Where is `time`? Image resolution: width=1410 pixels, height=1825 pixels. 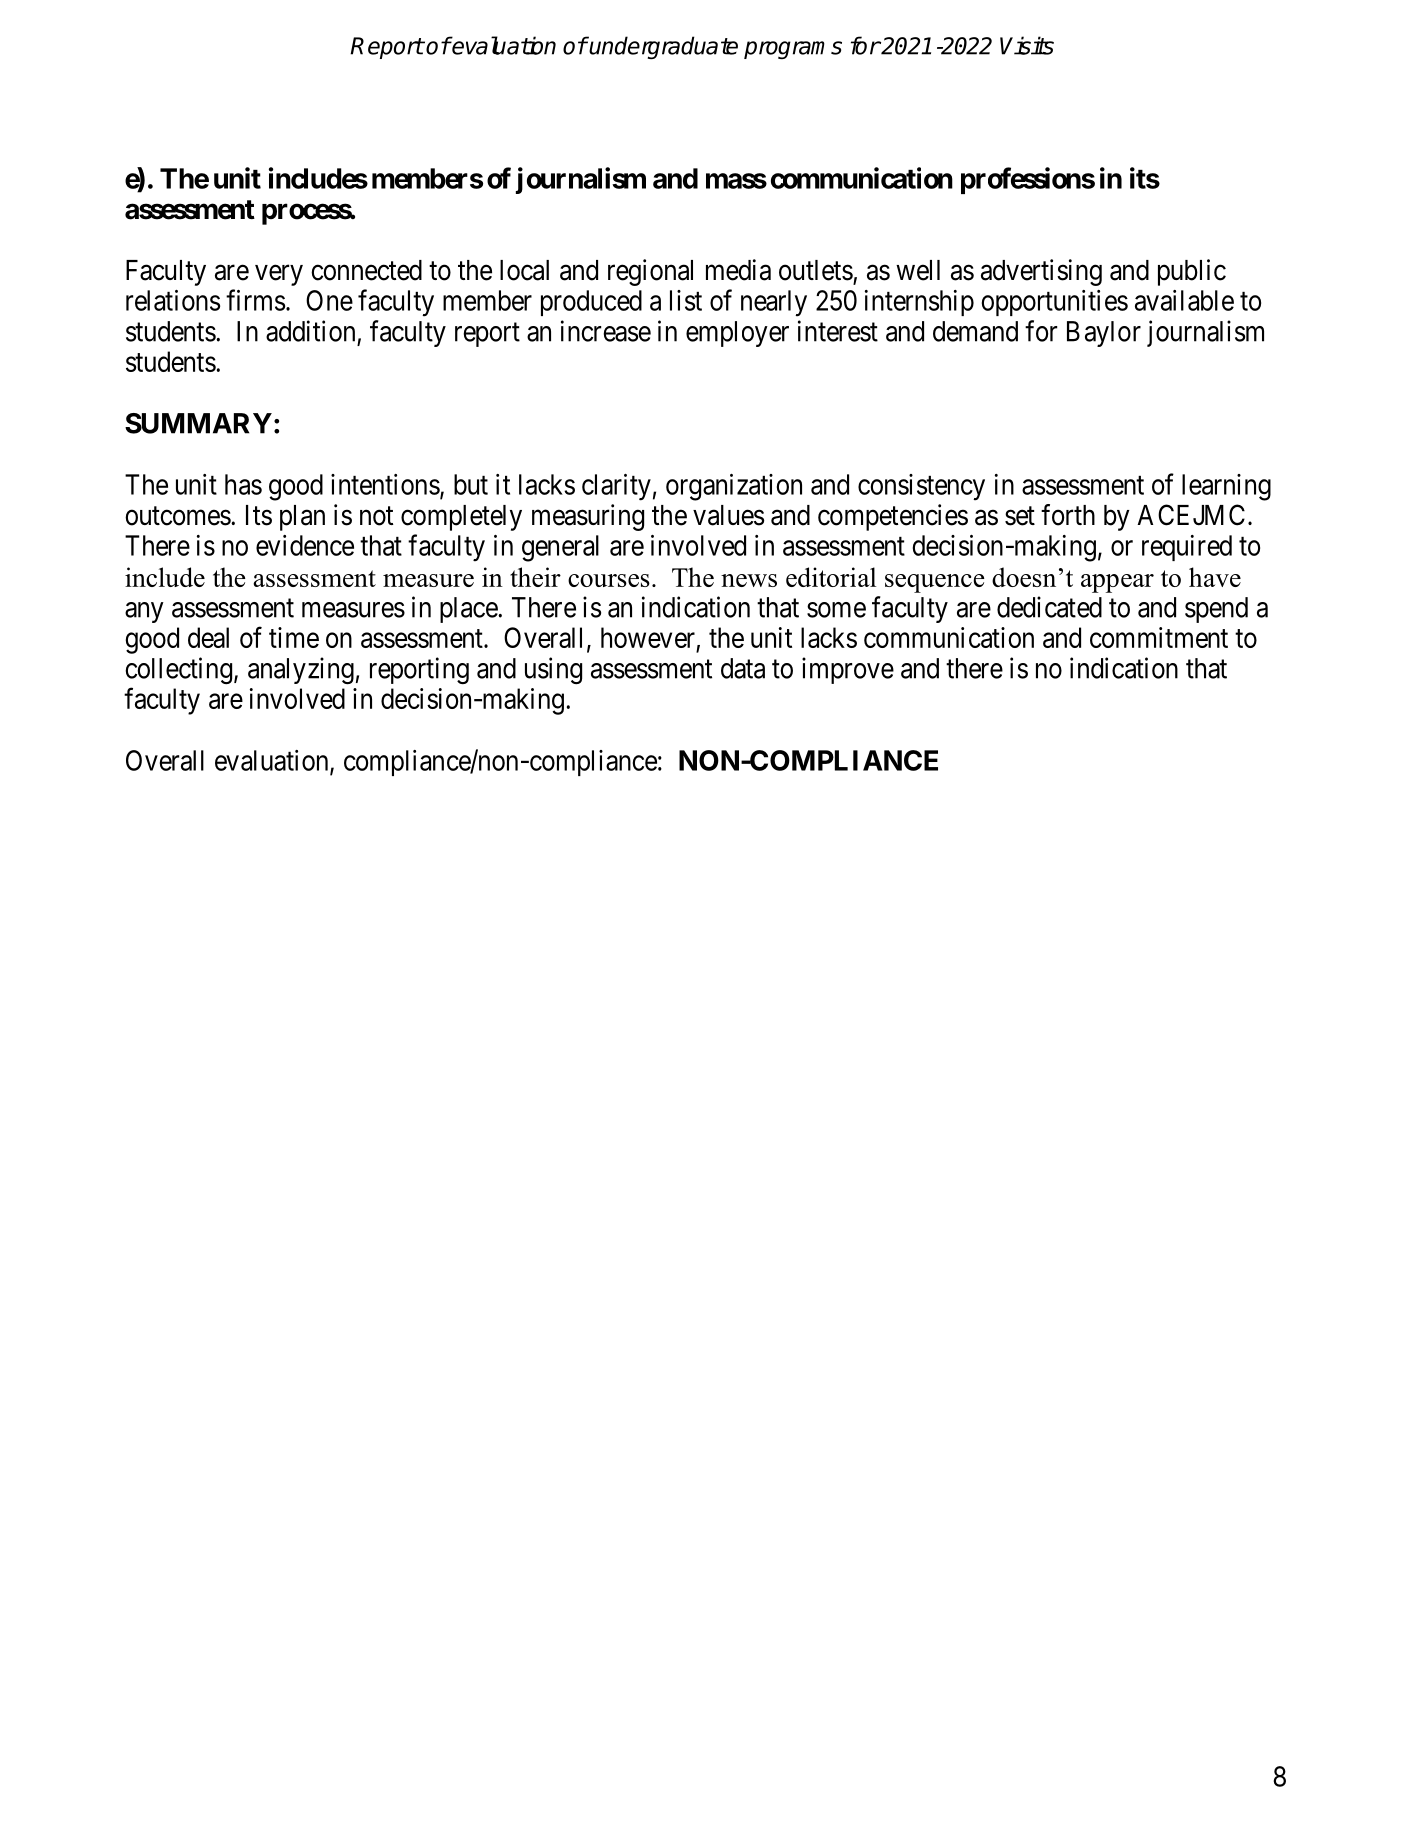
time is located at coordinates (294, 637).
